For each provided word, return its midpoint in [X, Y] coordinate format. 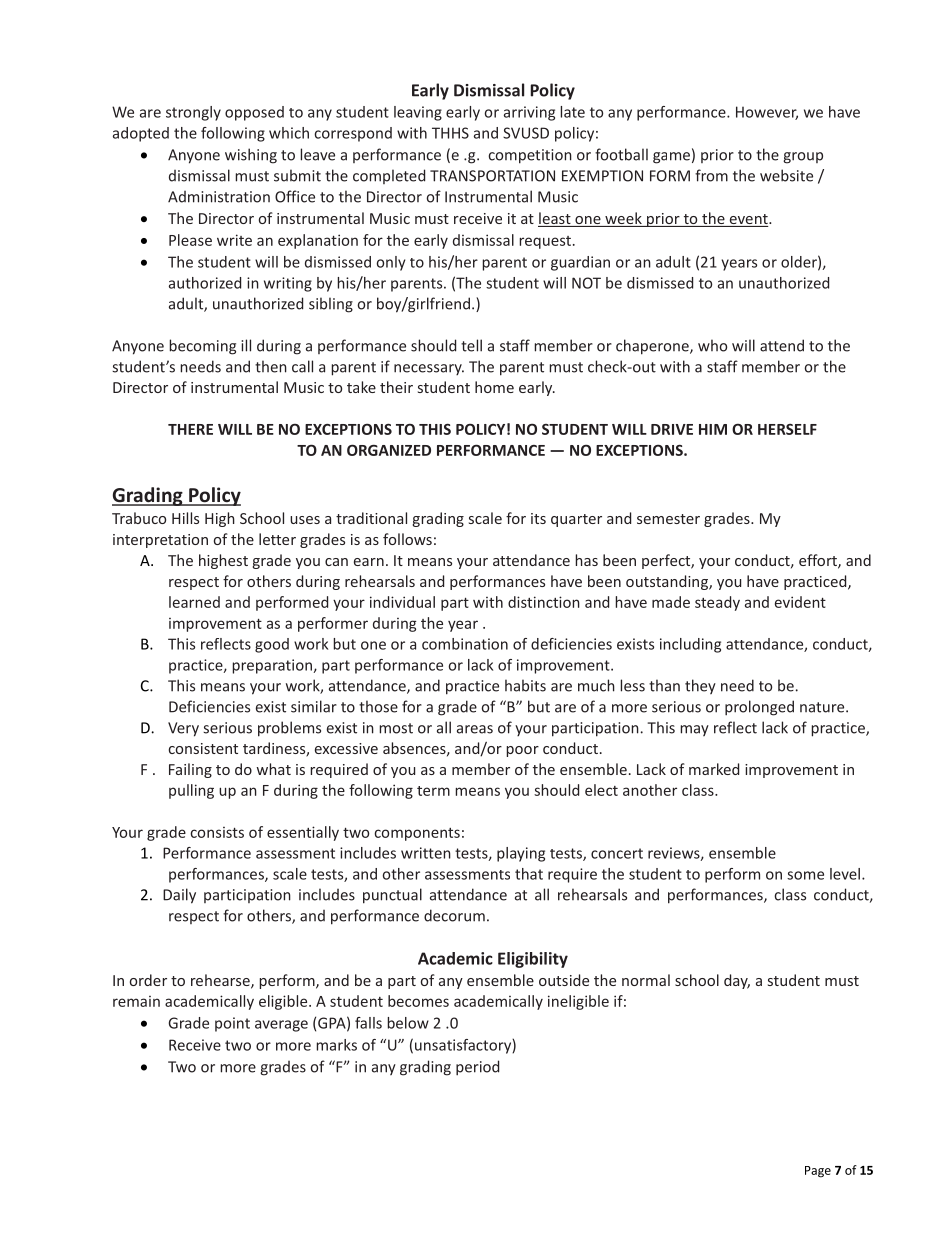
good [272, 645]
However [767, 113]
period [477, 1068]
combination [465, 644]
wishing [251, 156]
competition [530, 156]
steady [717, 603]
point [232, 1024]
